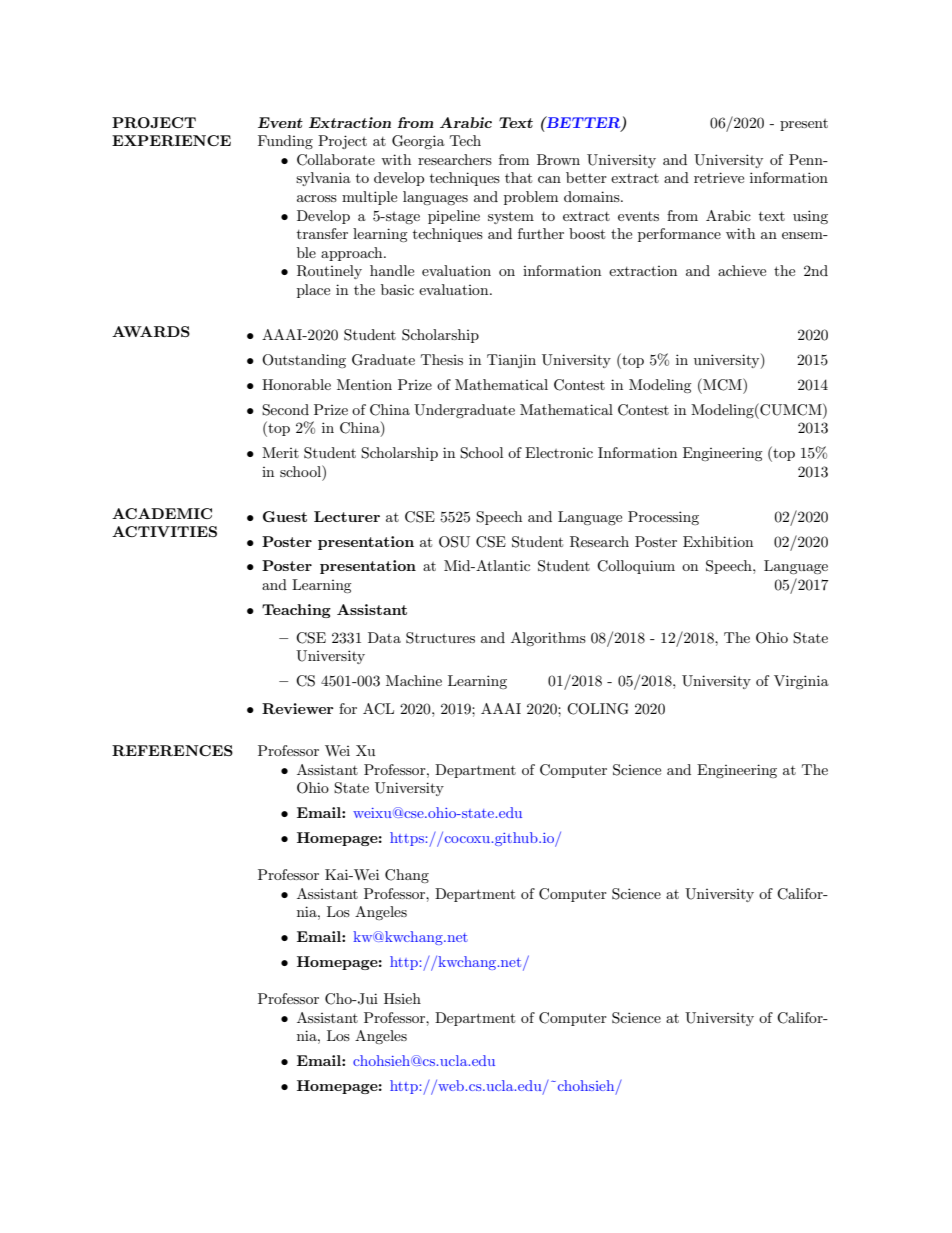 The image size is (952, 1233). I want to click on Electronic, so click(559, 452).
